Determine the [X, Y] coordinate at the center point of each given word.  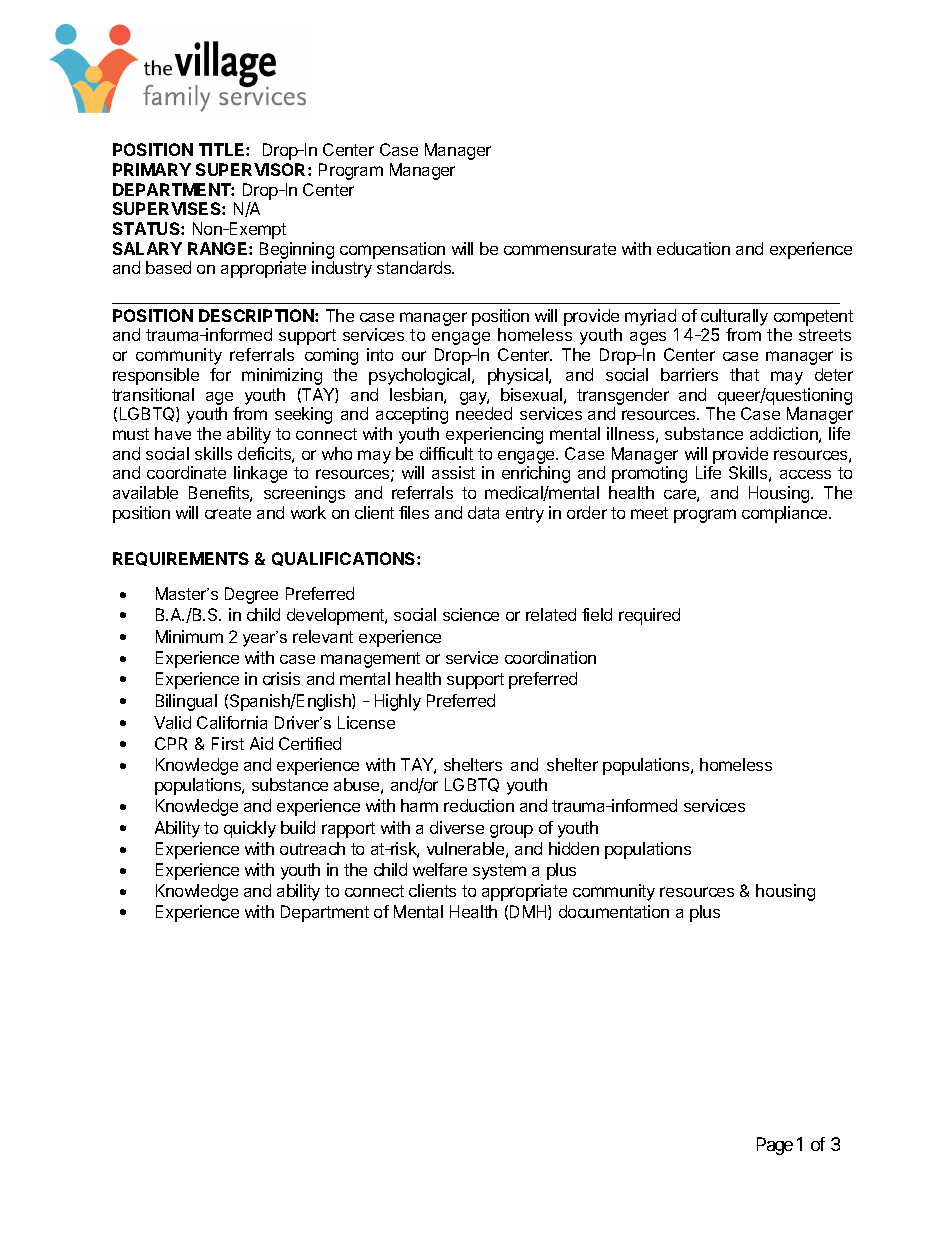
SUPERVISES [168, 208]
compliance [786, 514]
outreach [312, 848]
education [693, 248]
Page [775, 1146]
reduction [479, 805]
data [483, 512]
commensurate [560, 249]
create [228, 513]
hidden [574, 848]
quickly [250, 829]
